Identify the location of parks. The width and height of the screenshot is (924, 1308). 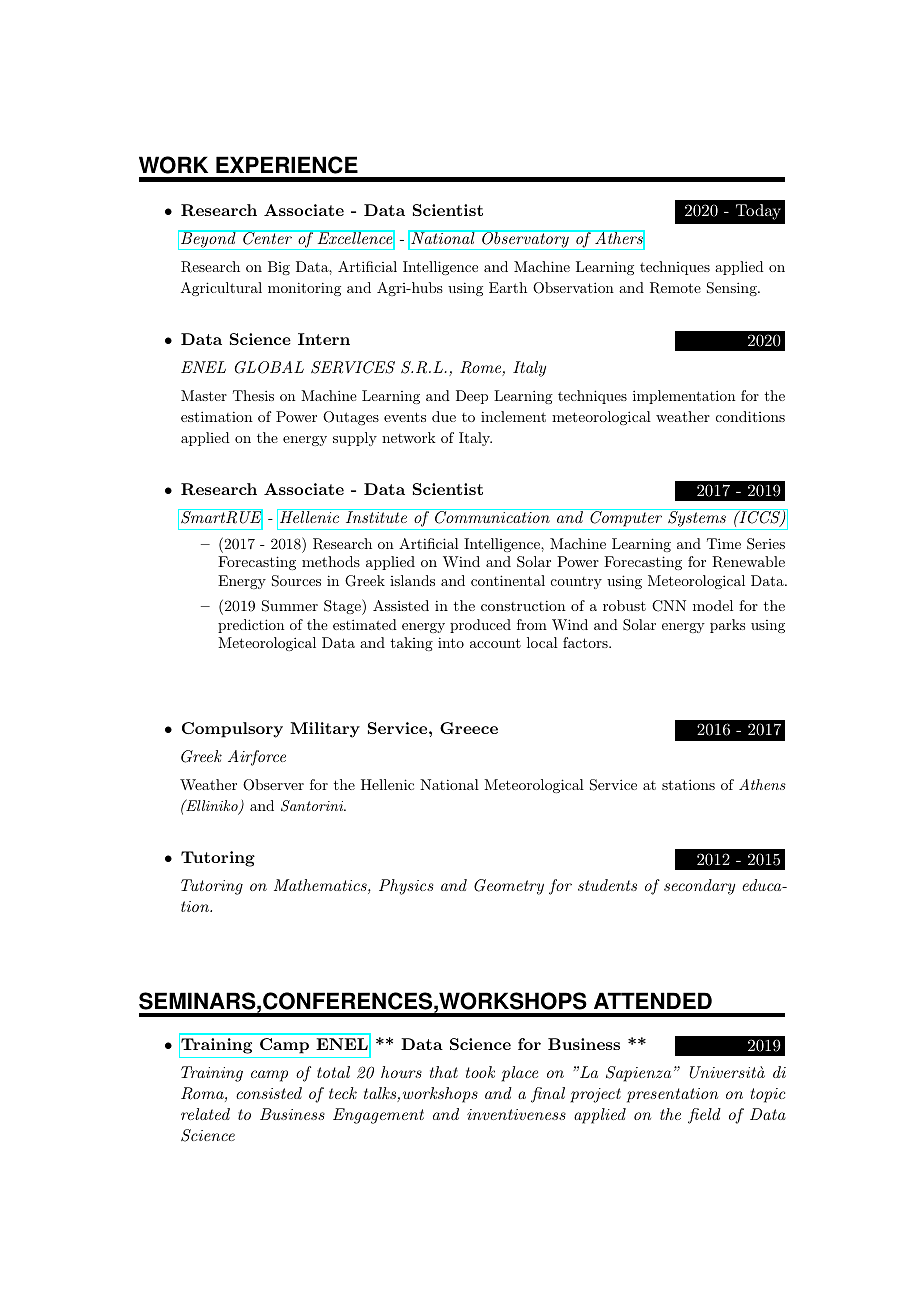
(727, 626).
